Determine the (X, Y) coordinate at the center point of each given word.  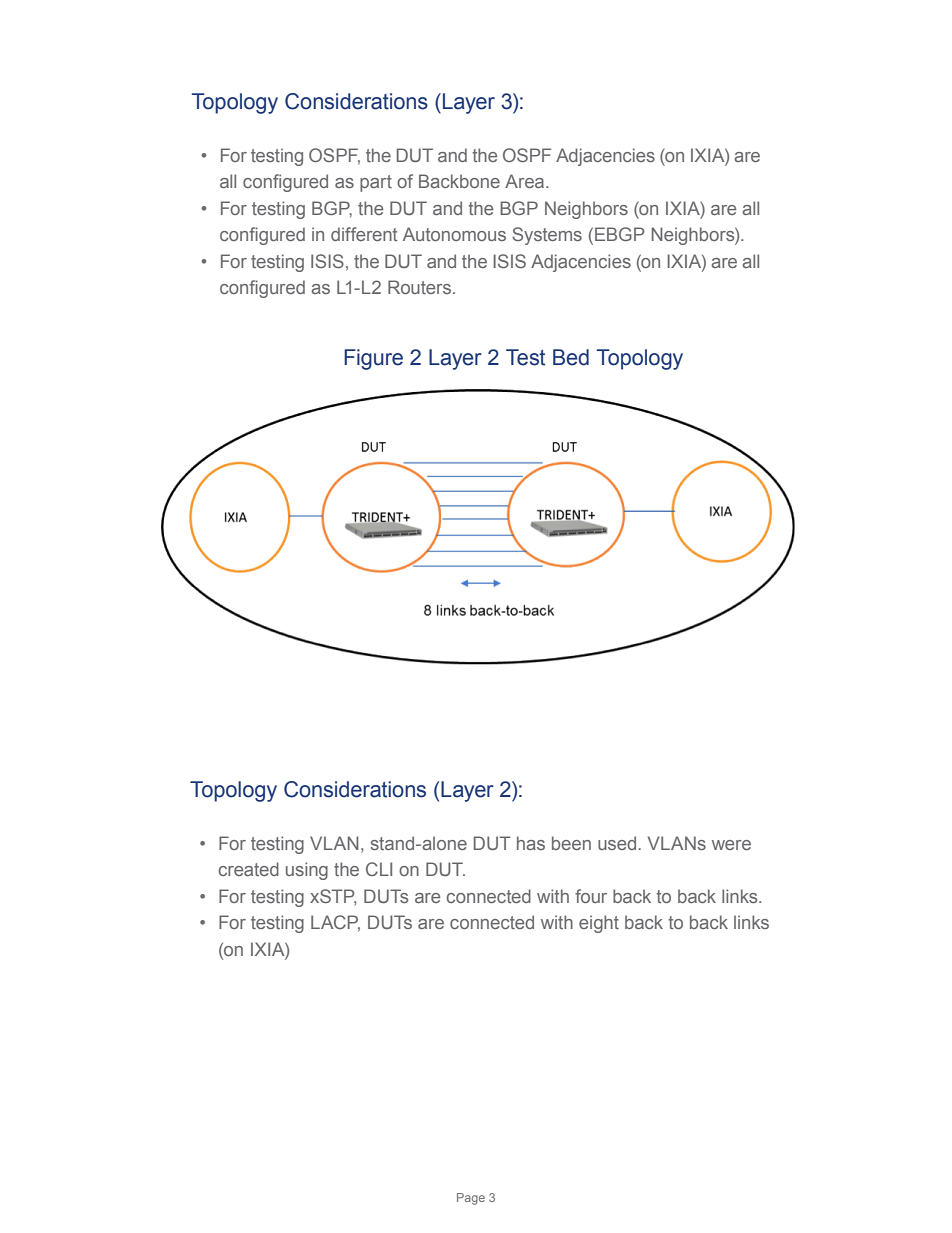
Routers (419, 287)
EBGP (620, 234)
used (618, 843)
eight (599, 924)
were (731, 845)
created (249, 869)
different (364, 234)
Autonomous (454, 234)
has (531, 843)
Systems (547, 236)
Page (471, 1199)
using (307, 871)
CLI (379, 869)
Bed (571, 357)
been (571, 843)
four (591, 896)
